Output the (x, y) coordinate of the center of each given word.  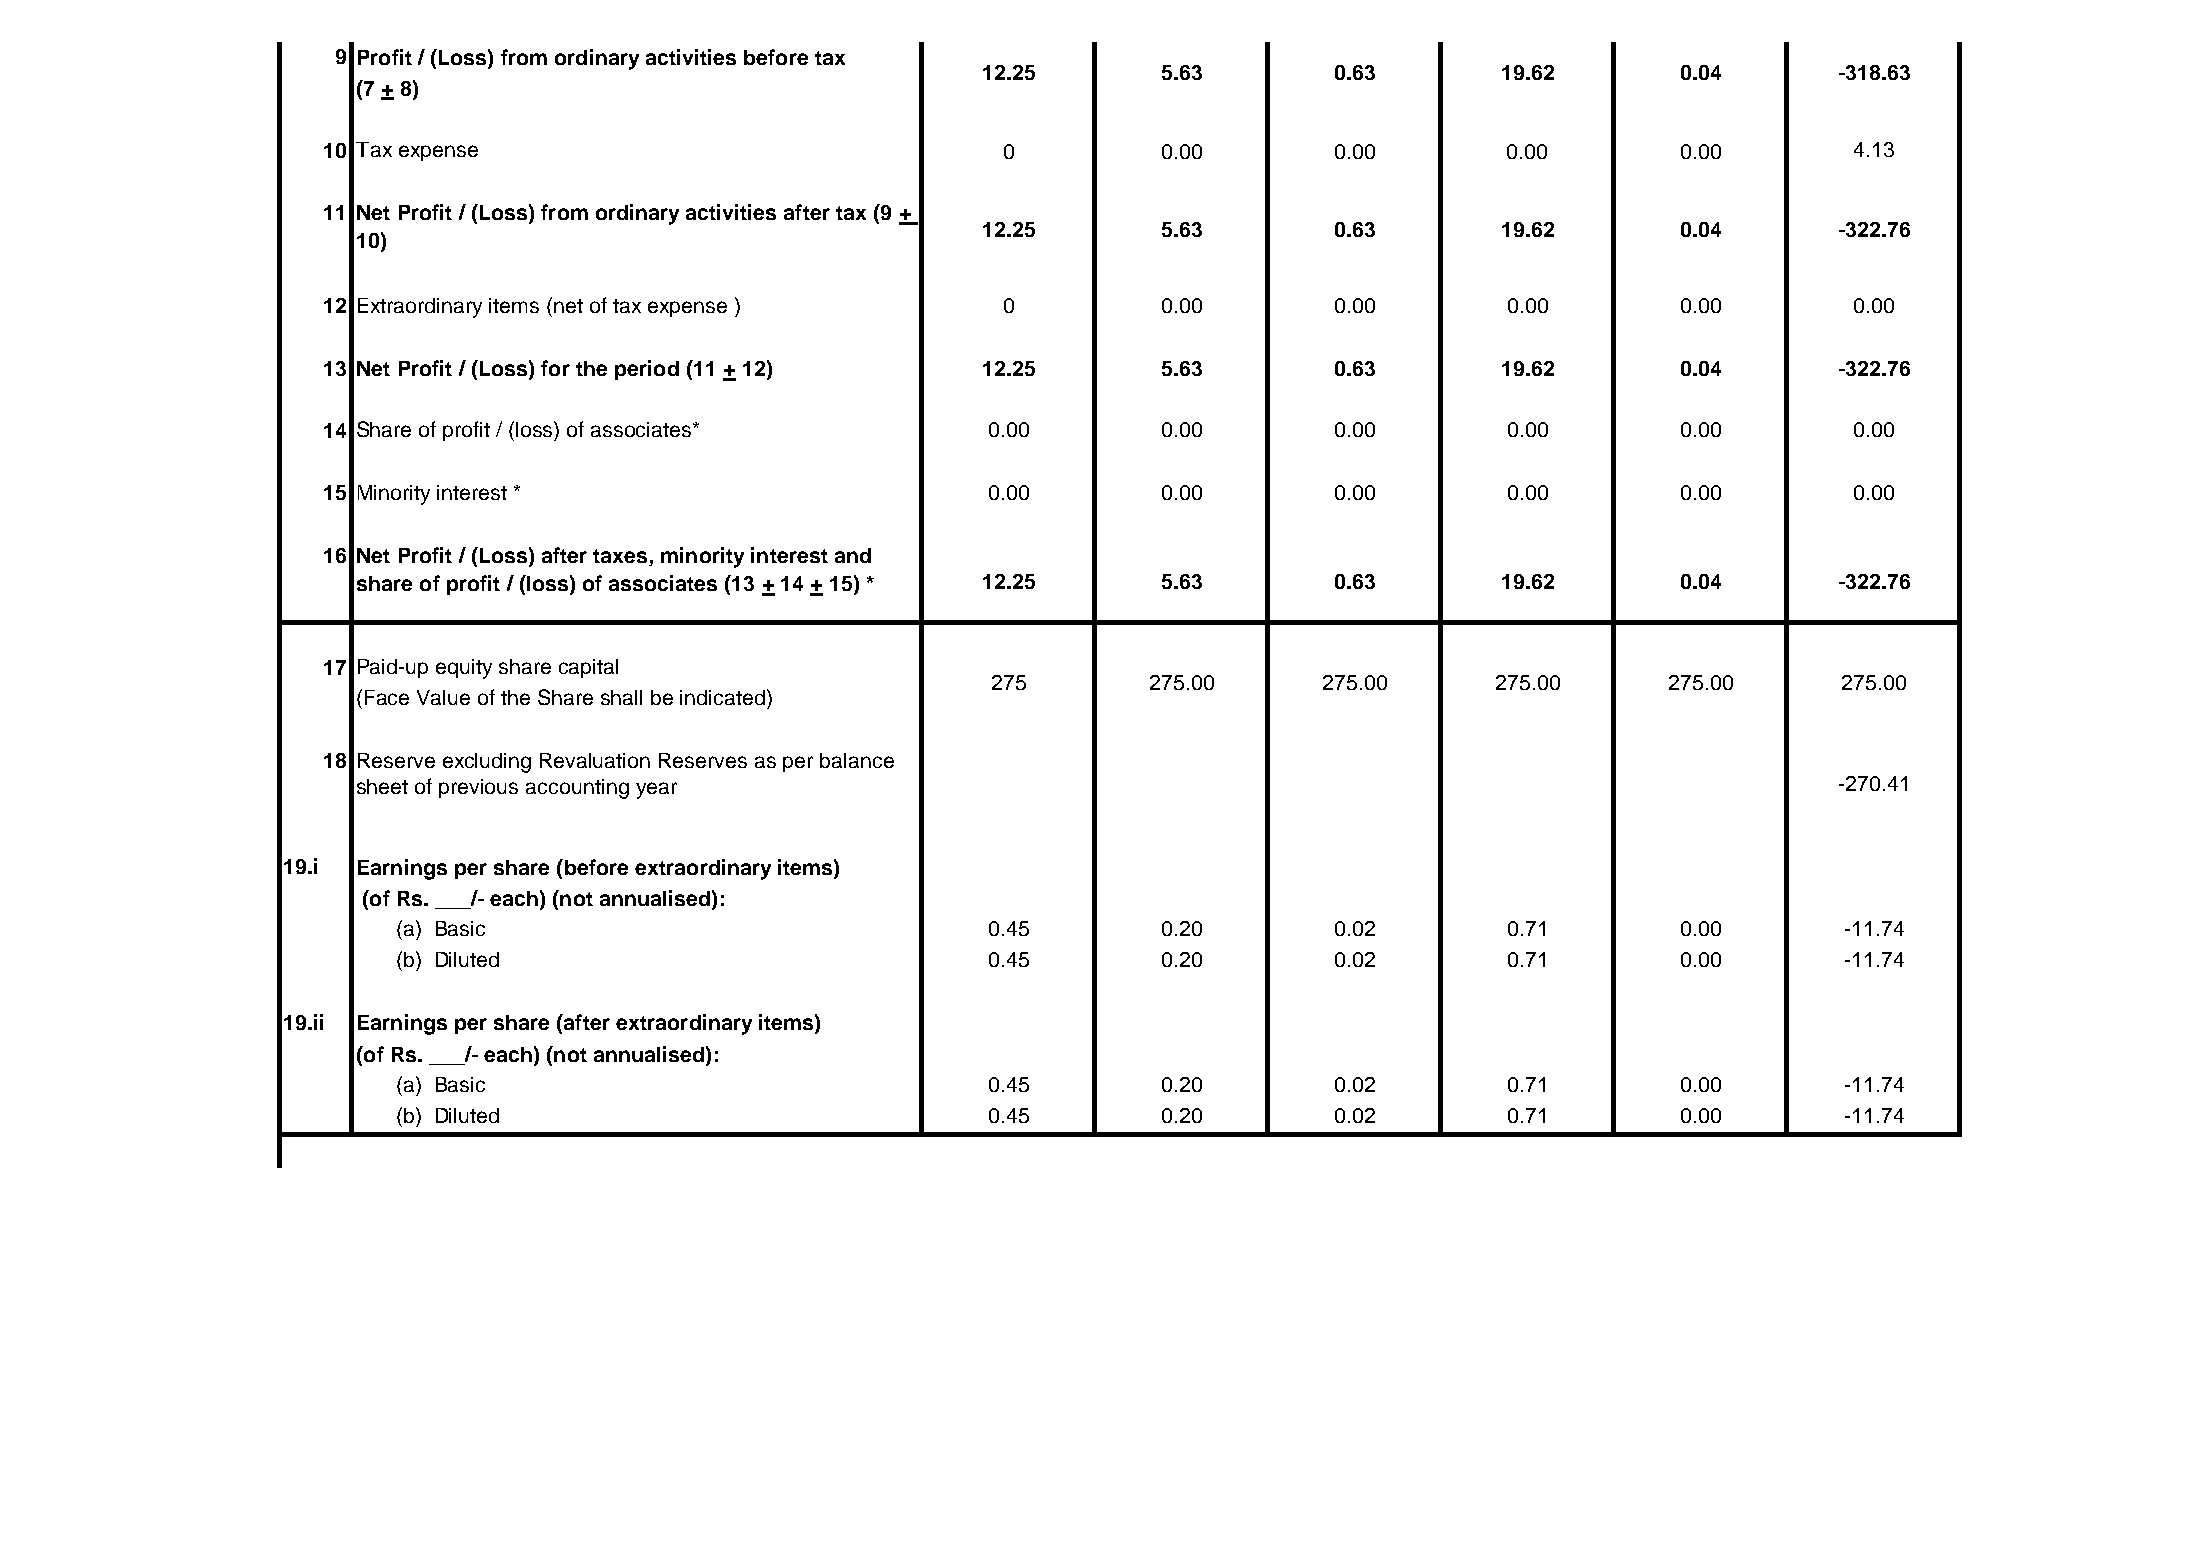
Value (443, 697)
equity (464, 669)
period (647, 370)
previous (478, 788)
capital (588, 668)
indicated (724, 697)
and (853, 555)
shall (621, 697)
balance (857, 760)
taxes (621, 557)
